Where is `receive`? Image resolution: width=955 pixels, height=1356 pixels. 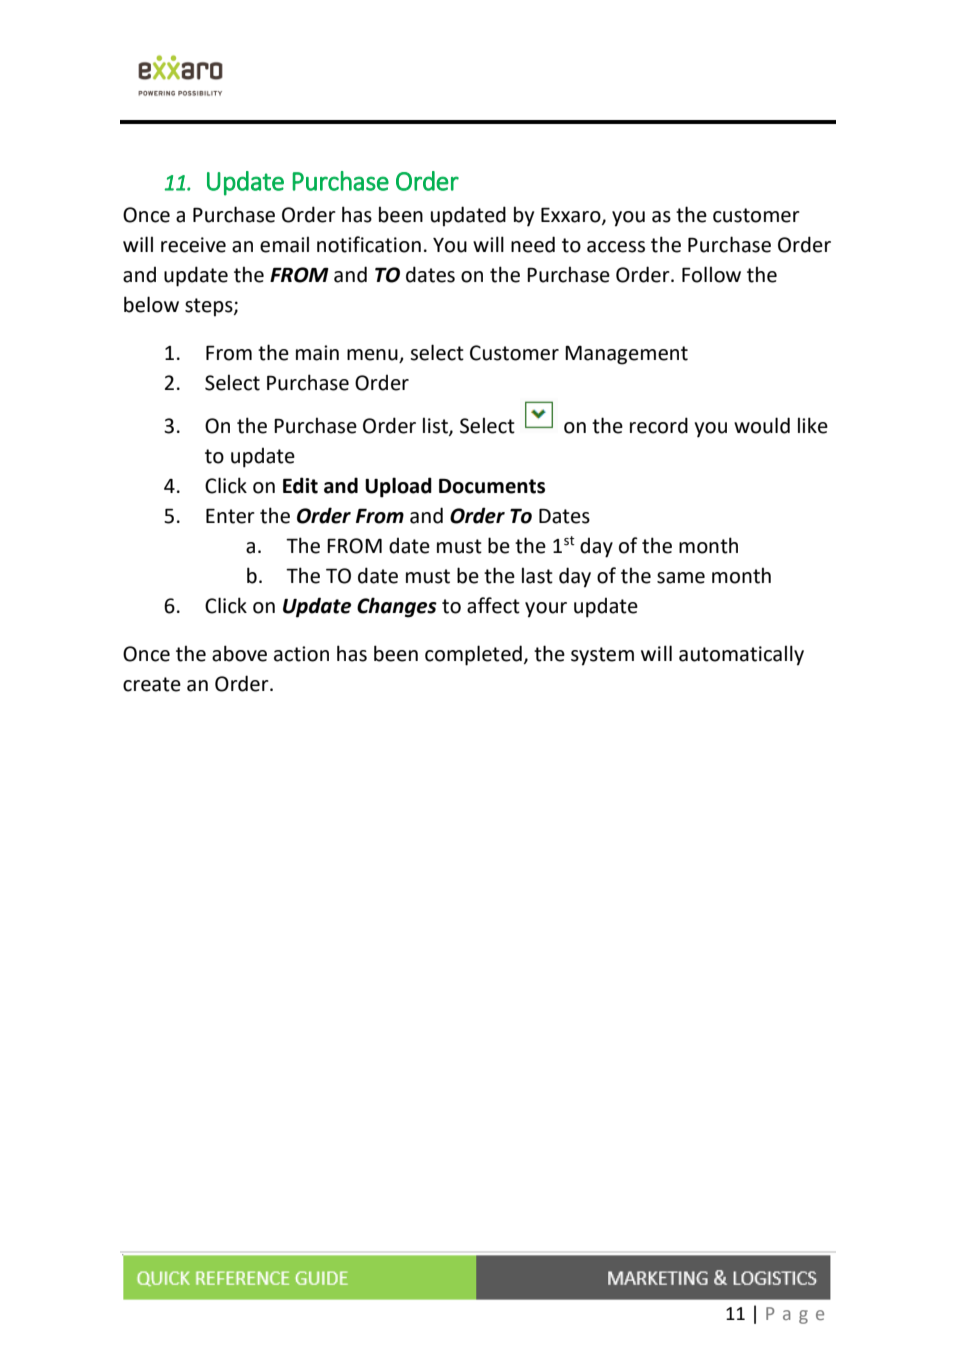 receive is located at coordinates (193, 245).
